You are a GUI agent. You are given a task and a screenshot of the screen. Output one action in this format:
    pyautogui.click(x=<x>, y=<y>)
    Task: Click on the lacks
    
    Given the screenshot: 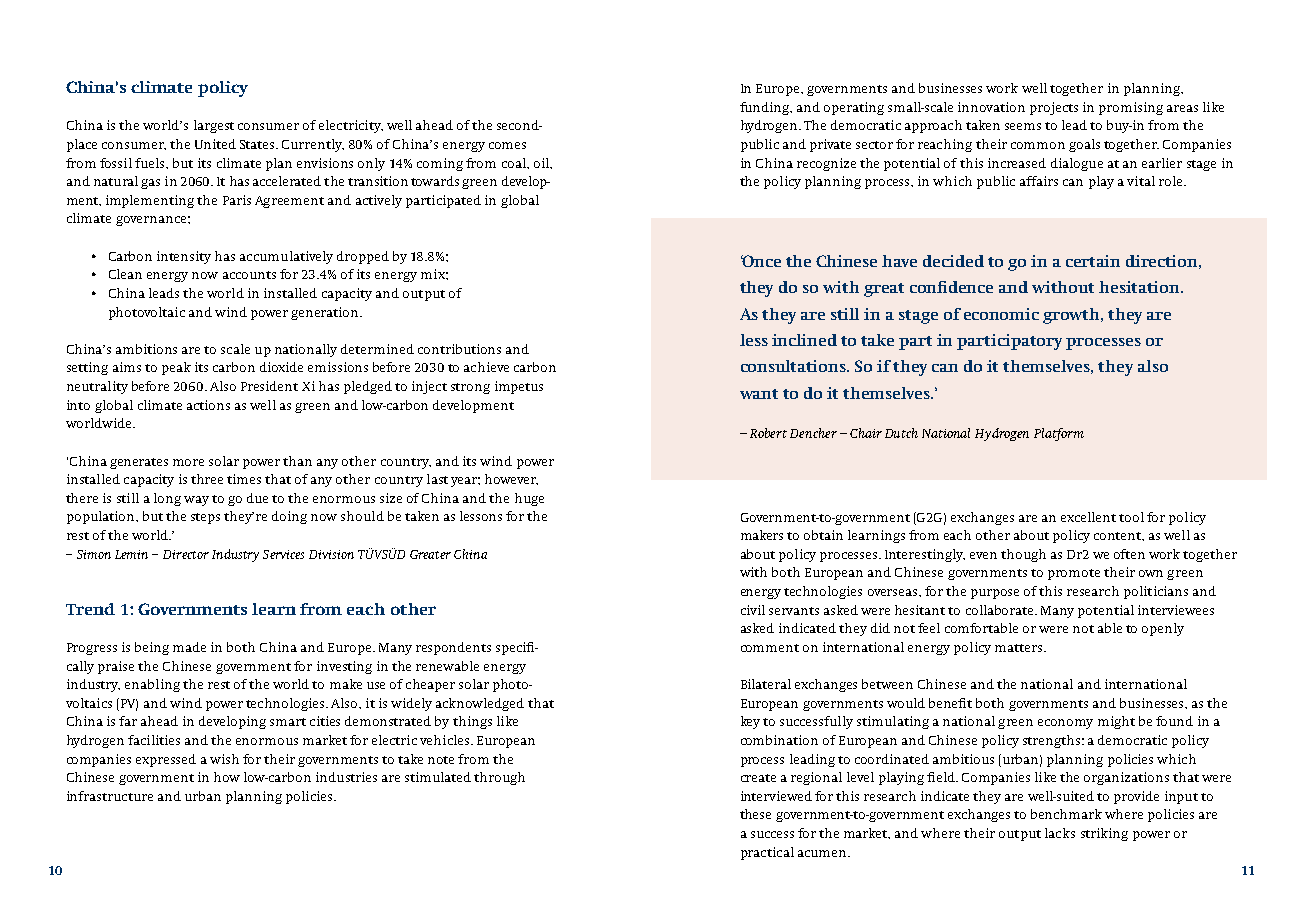 What is the action you would take?
    pyautogui.click(x=1060, y=833)
